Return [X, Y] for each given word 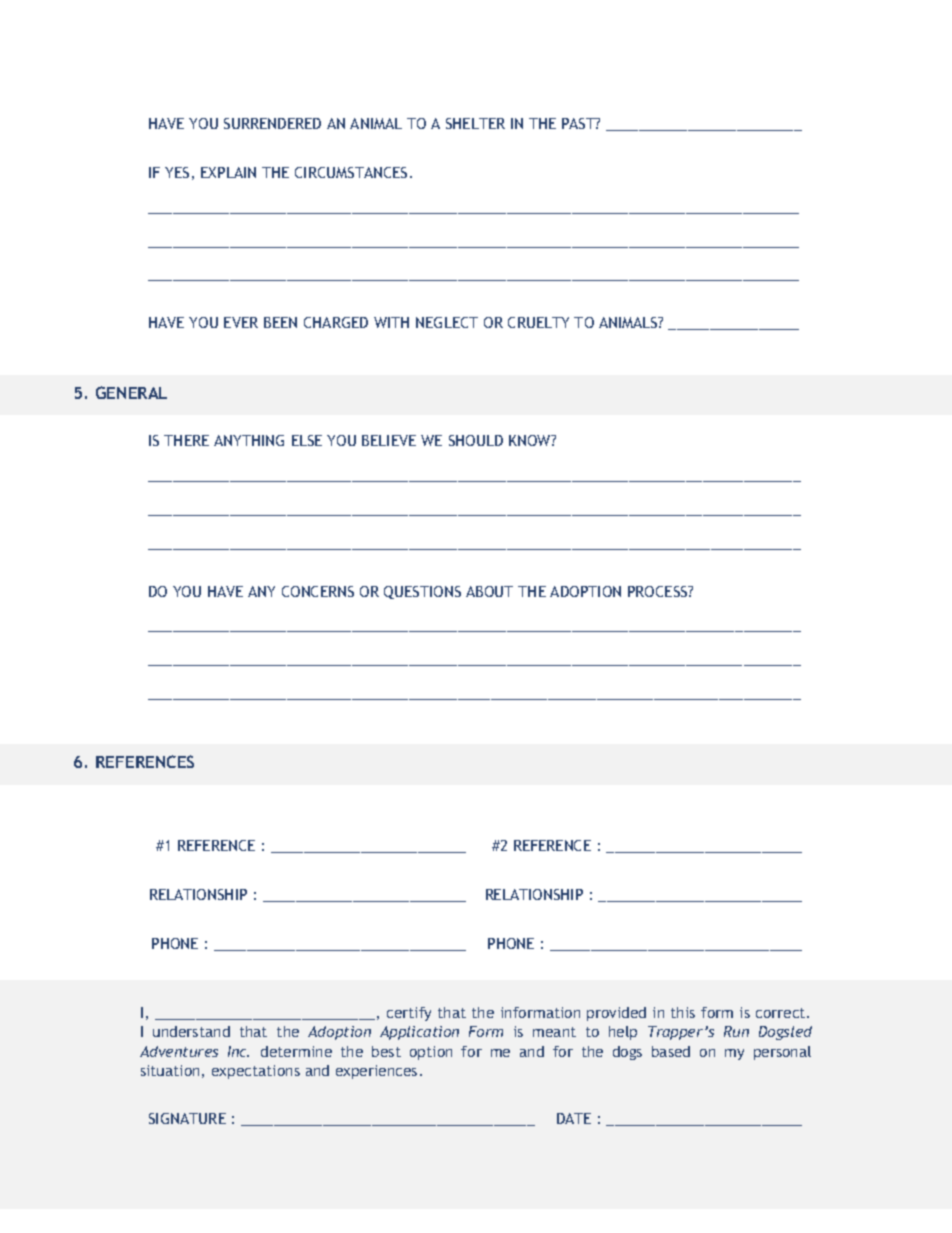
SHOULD [476, 440]
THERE [186, 440]
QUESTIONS [422, 592]
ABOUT [489, 591]
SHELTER [475, 123]
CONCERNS [318, 591]
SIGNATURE [187, 1118]
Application [419, 1033]
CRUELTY [538, 322]
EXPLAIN [228, 172]
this [683, 1012]
